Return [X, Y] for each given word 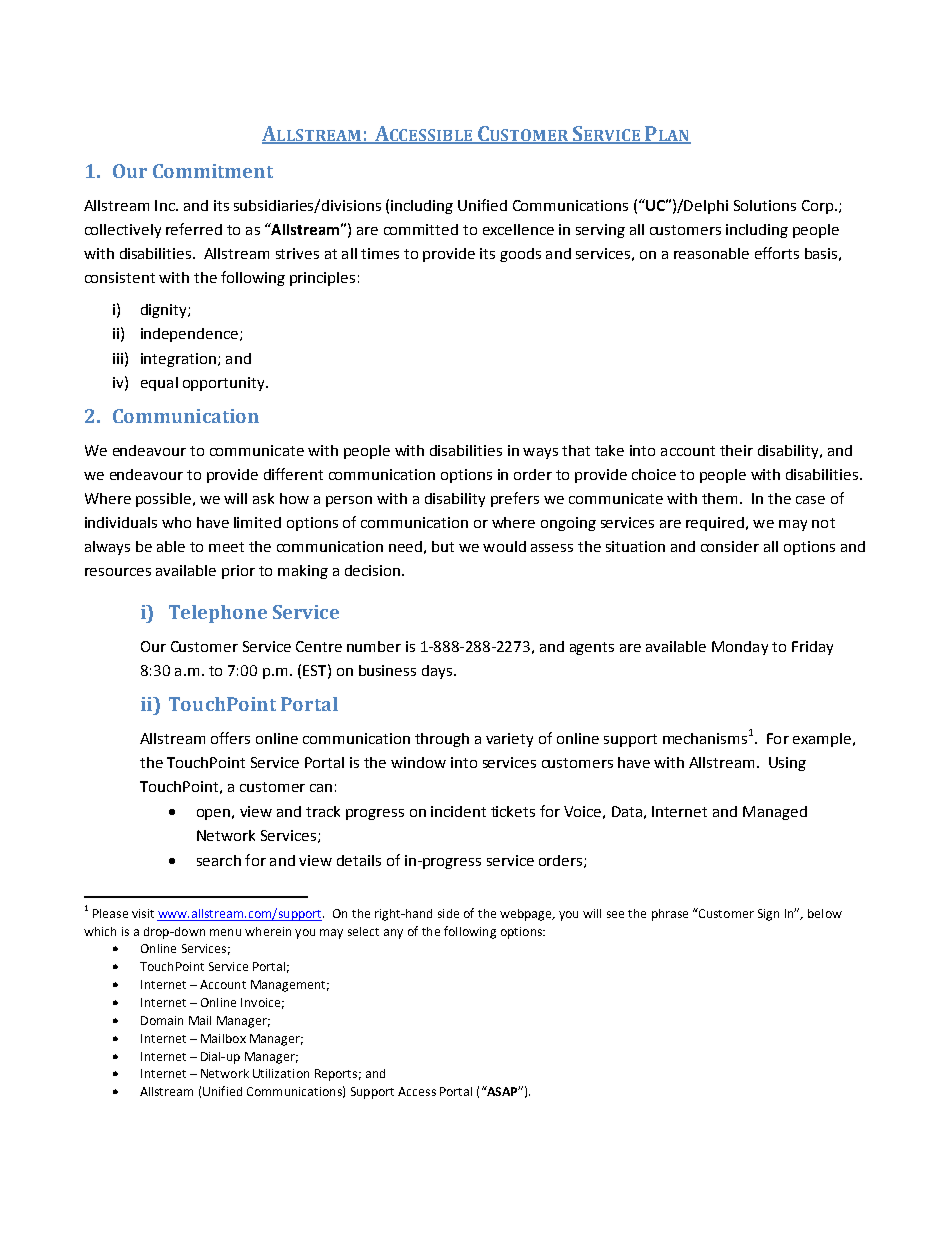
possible [163, 500]
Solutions [765, 205]
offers [230, 738]
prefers [515, 499]
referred [194, 229]
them [719, 498]
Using [787, 764]
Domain [162, 1020]
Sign [768, 915]
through [442, 740]
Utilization [281, 1073]
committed [421, 229]
